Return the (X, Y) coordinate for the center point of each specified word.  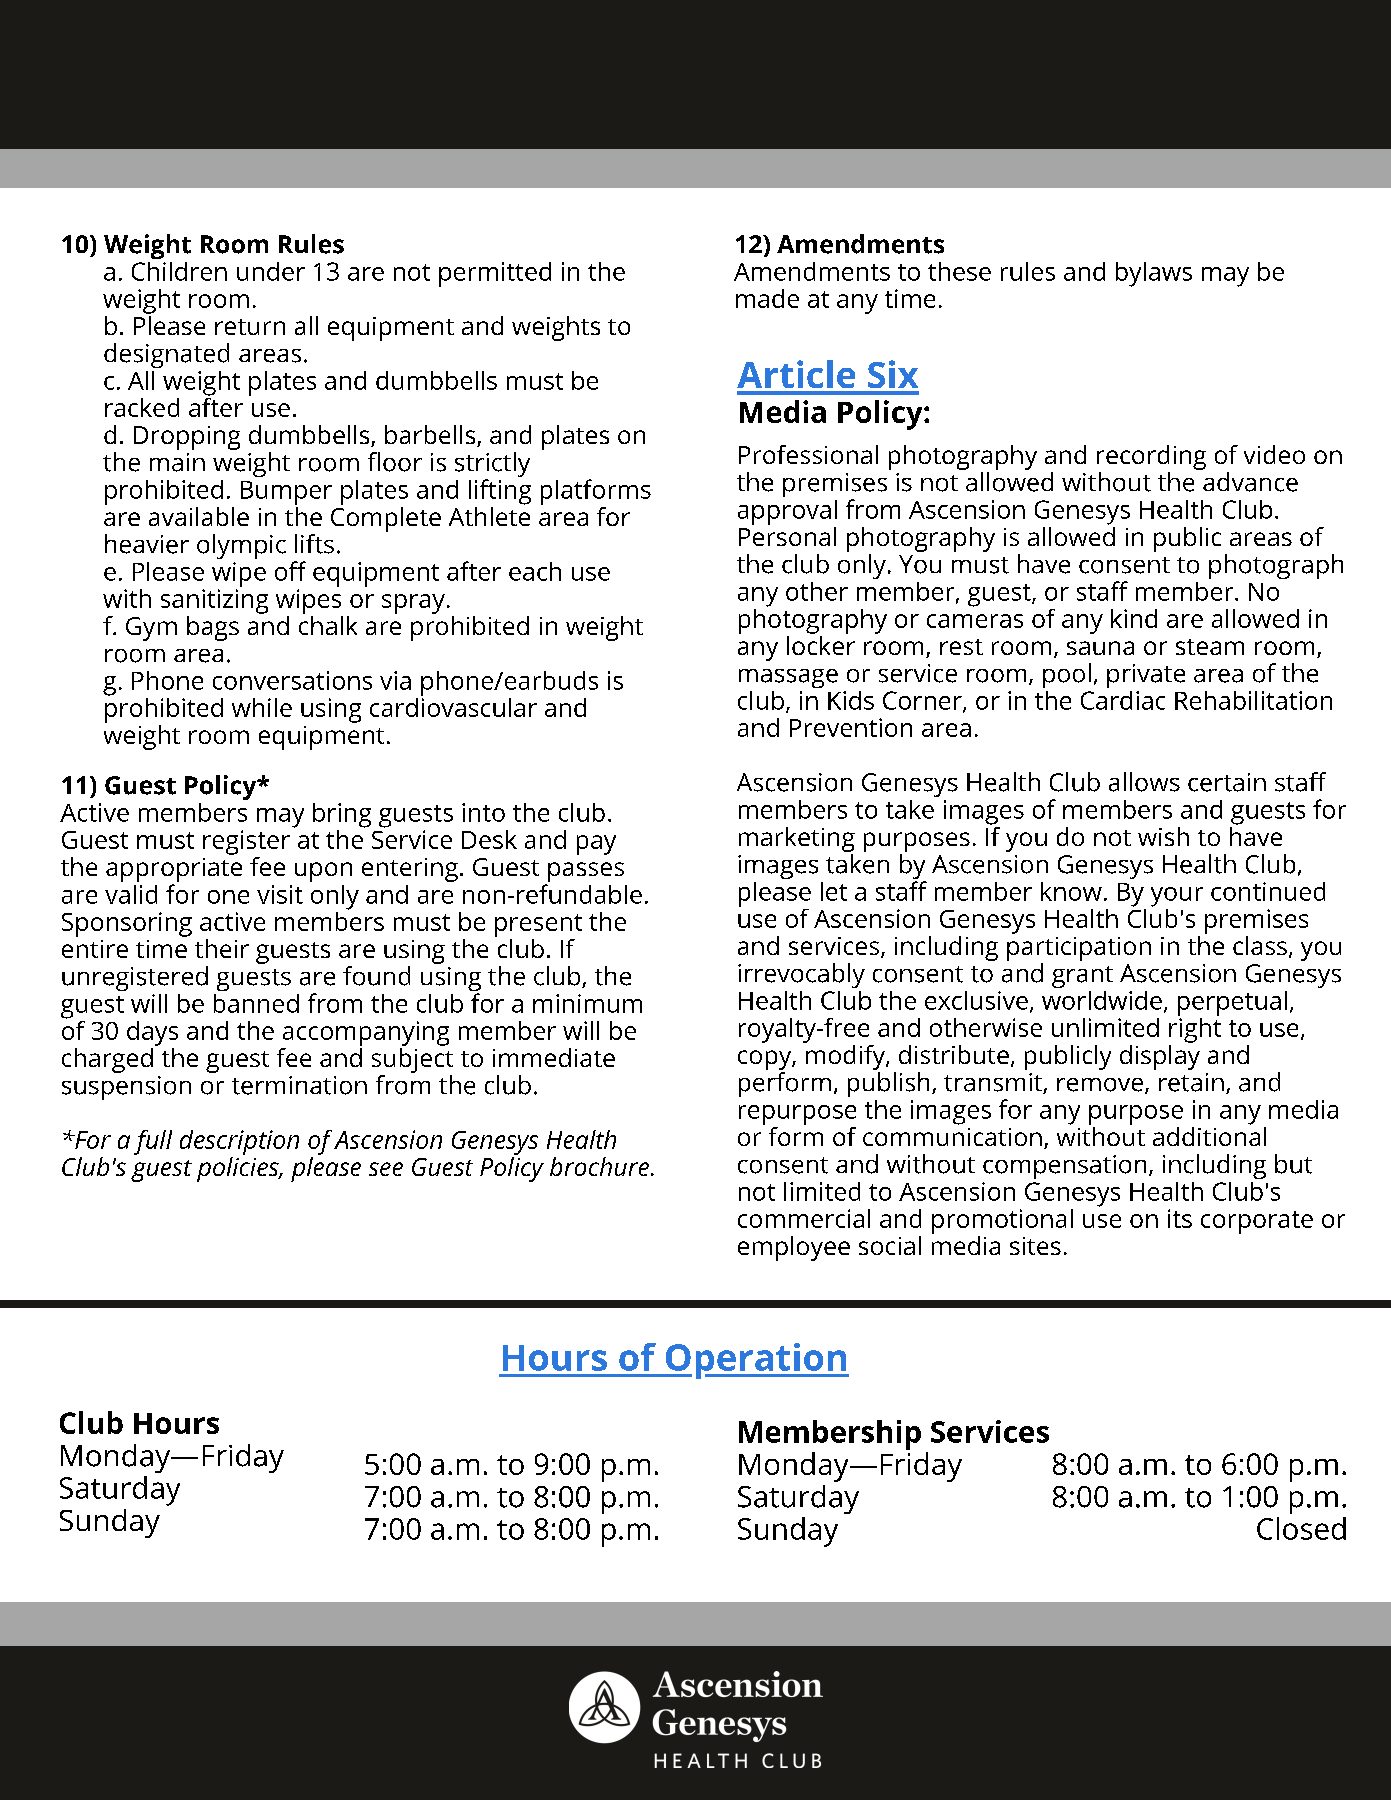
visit (280, 894)
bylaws (1154, 274)
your (1177, 897)
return (250, 327)
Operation (756, 1361)
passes (585, 873)
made (767, 298)
